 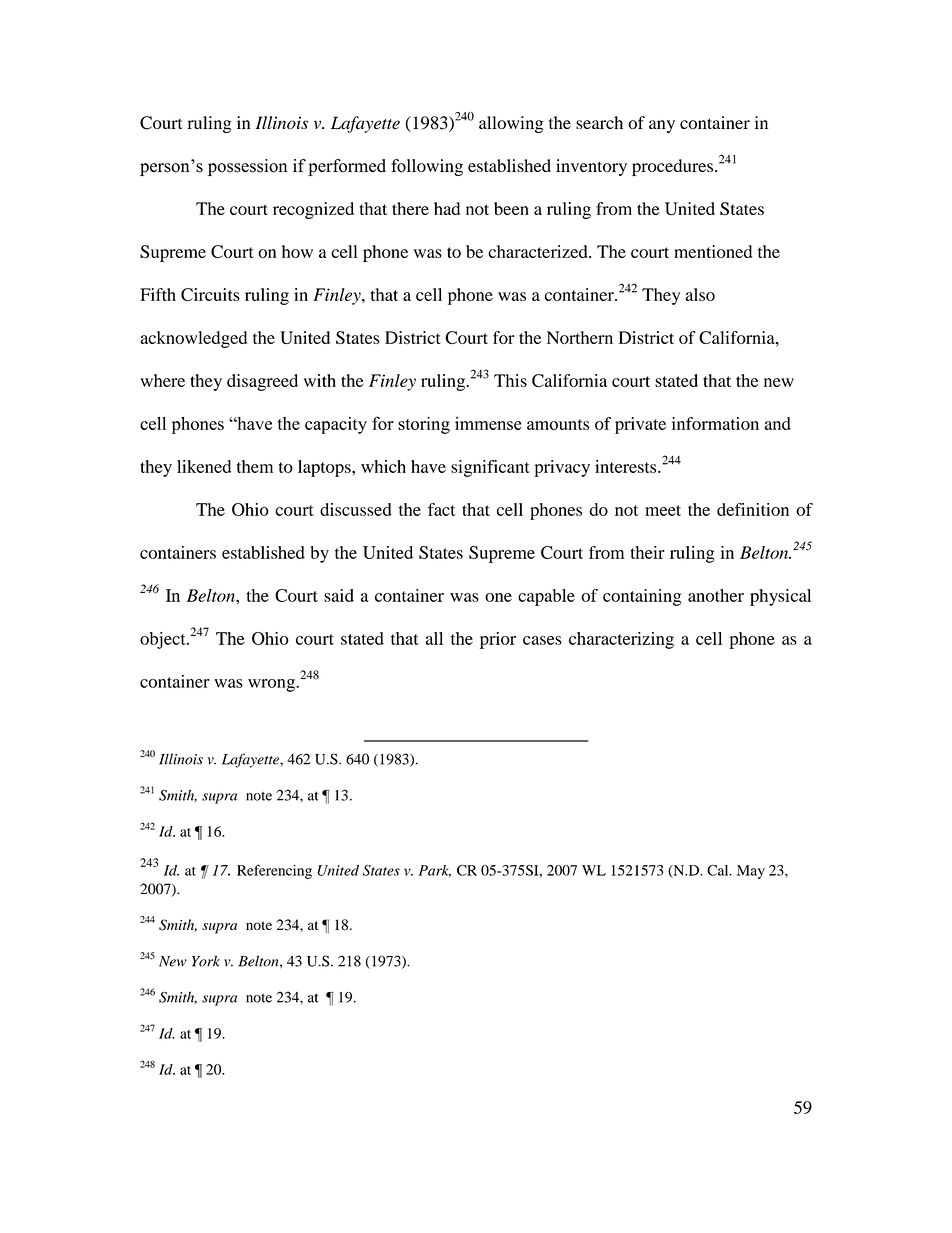 What do you see at coordinates (427, 167) in the image?
I see `following` at bounding box center [427, 167].
